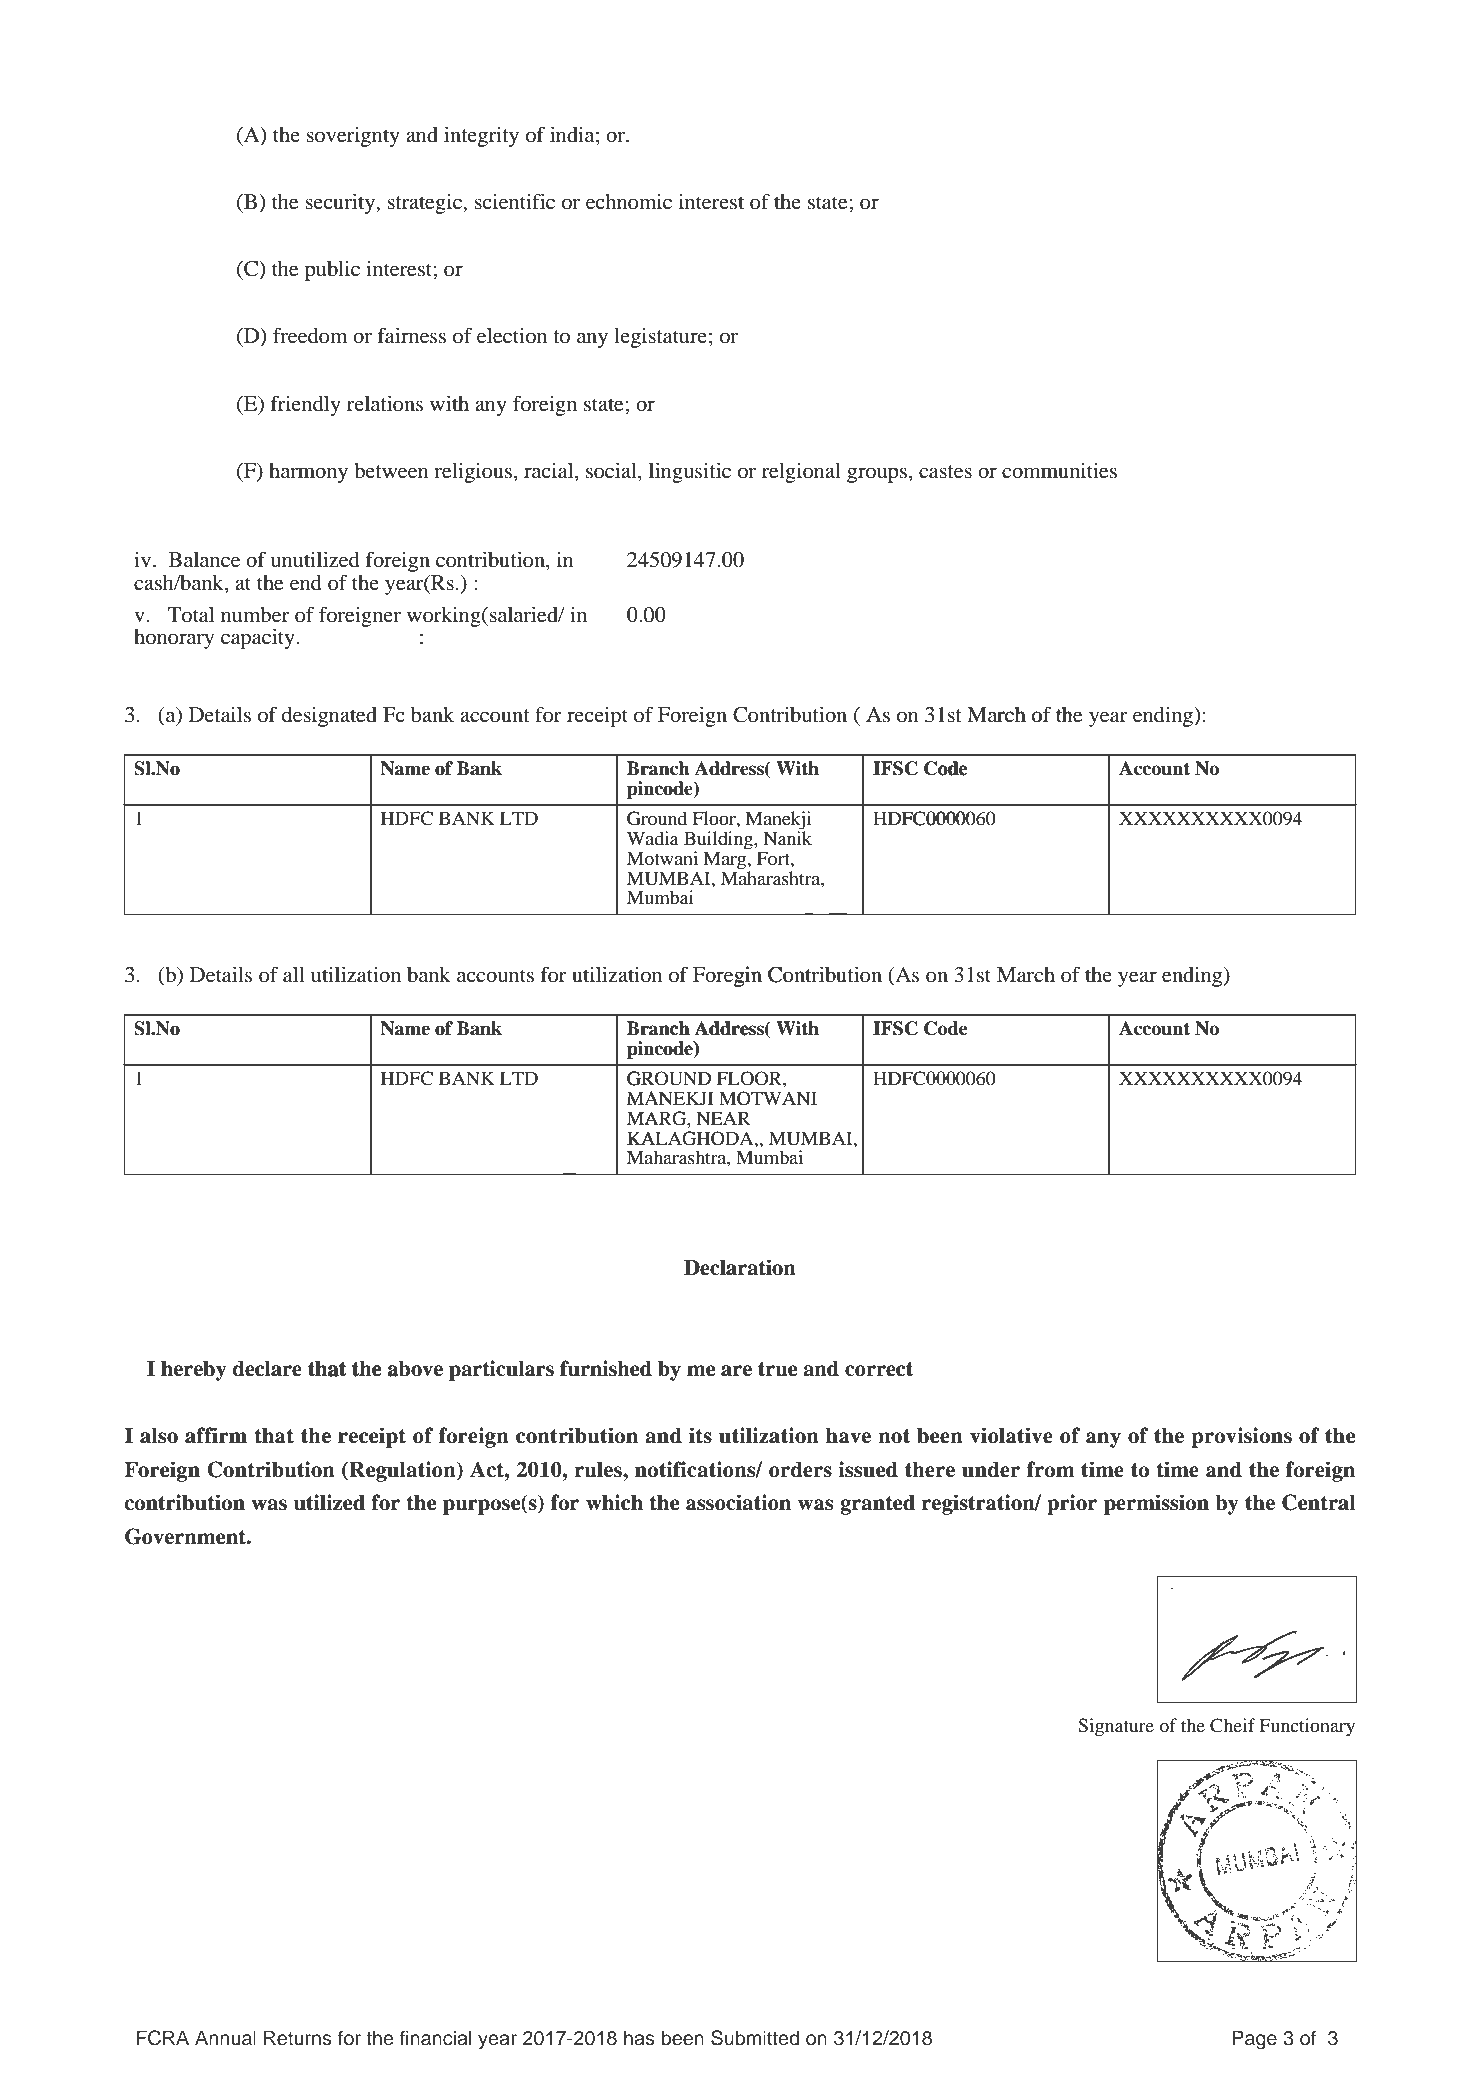 This document has height=2095, width=1480. I want to click on all, so click(294, 975).
